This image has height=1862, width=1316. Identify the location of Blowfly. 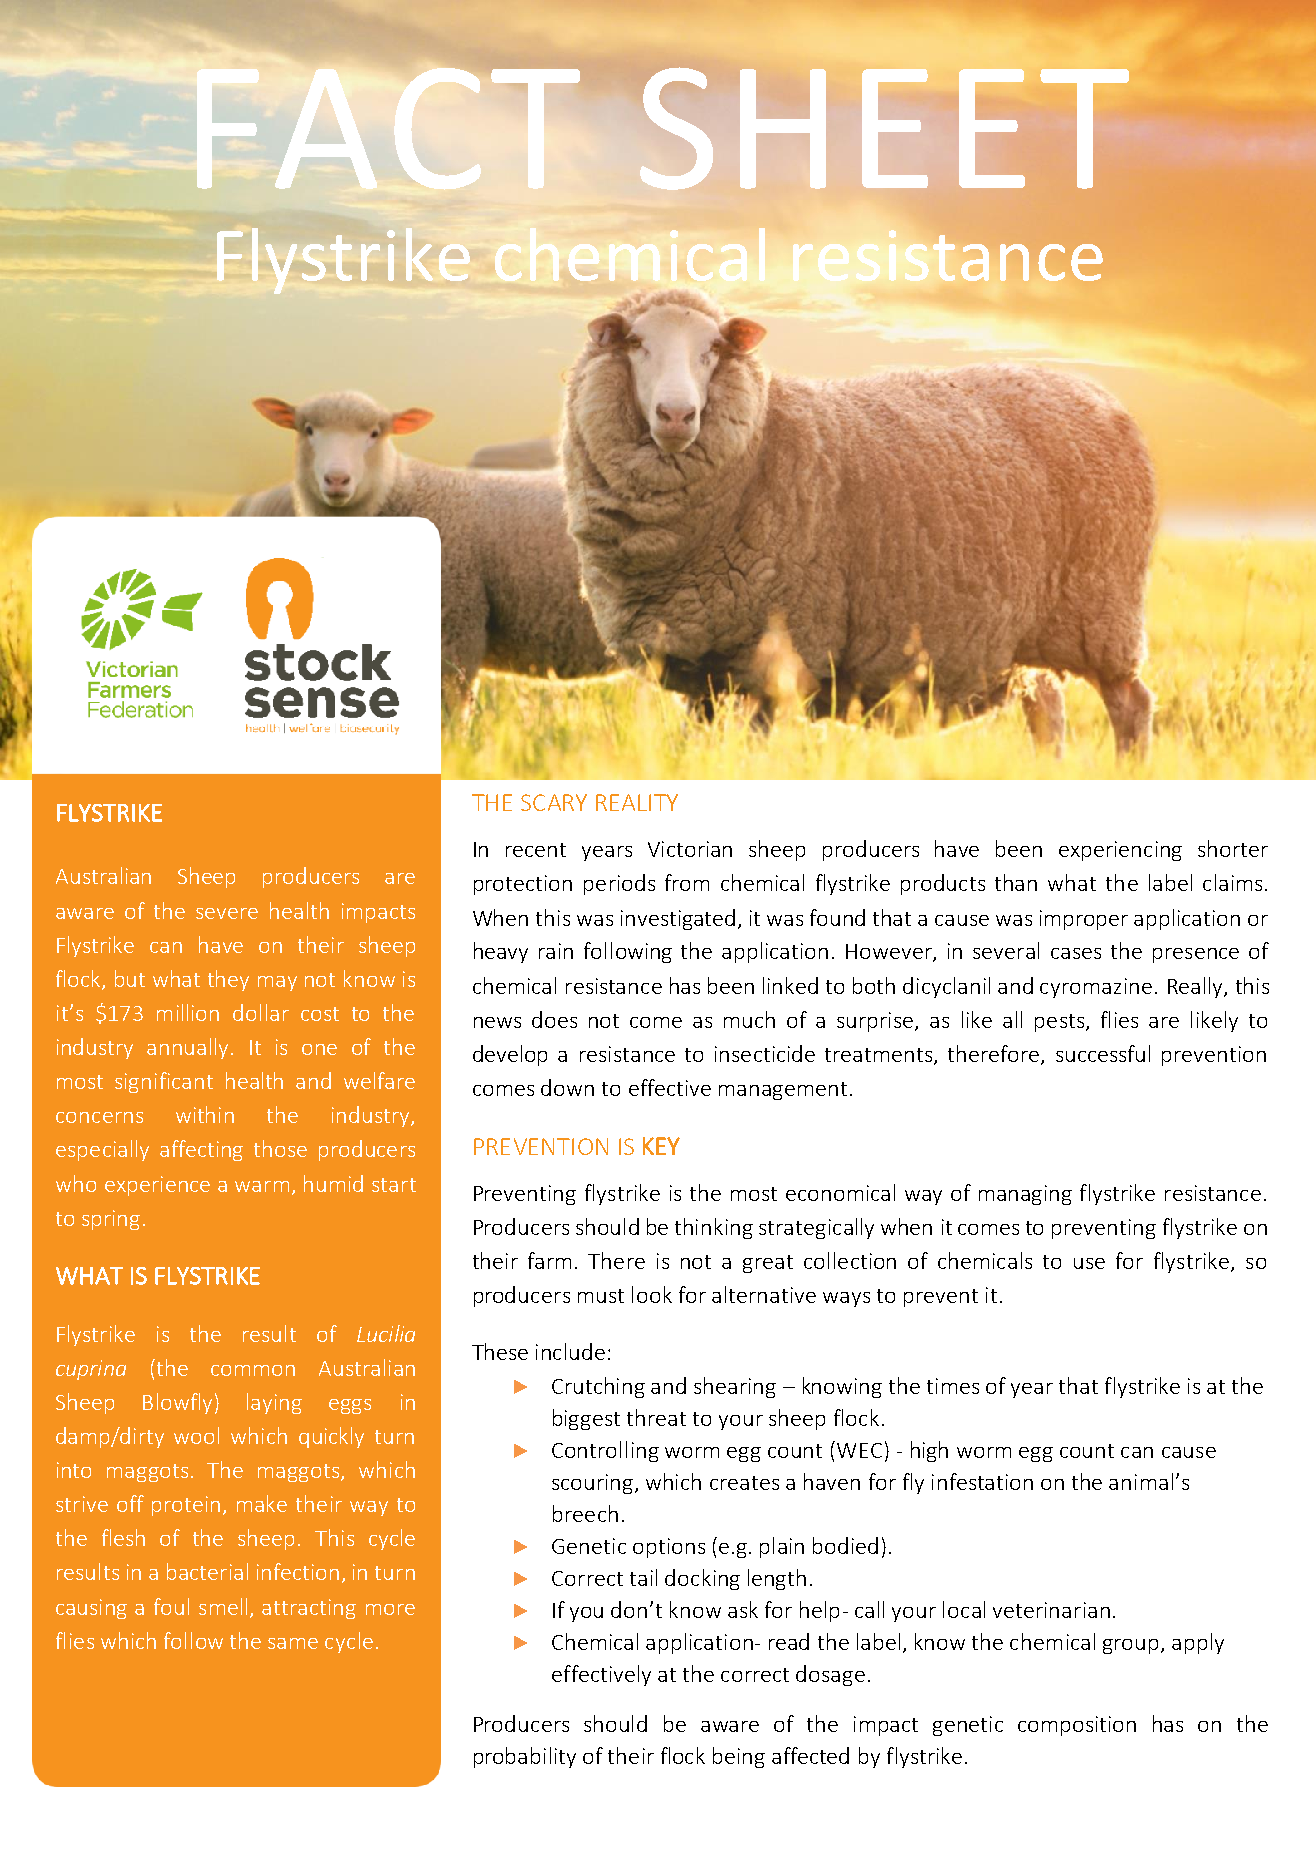
(177, 1403).
